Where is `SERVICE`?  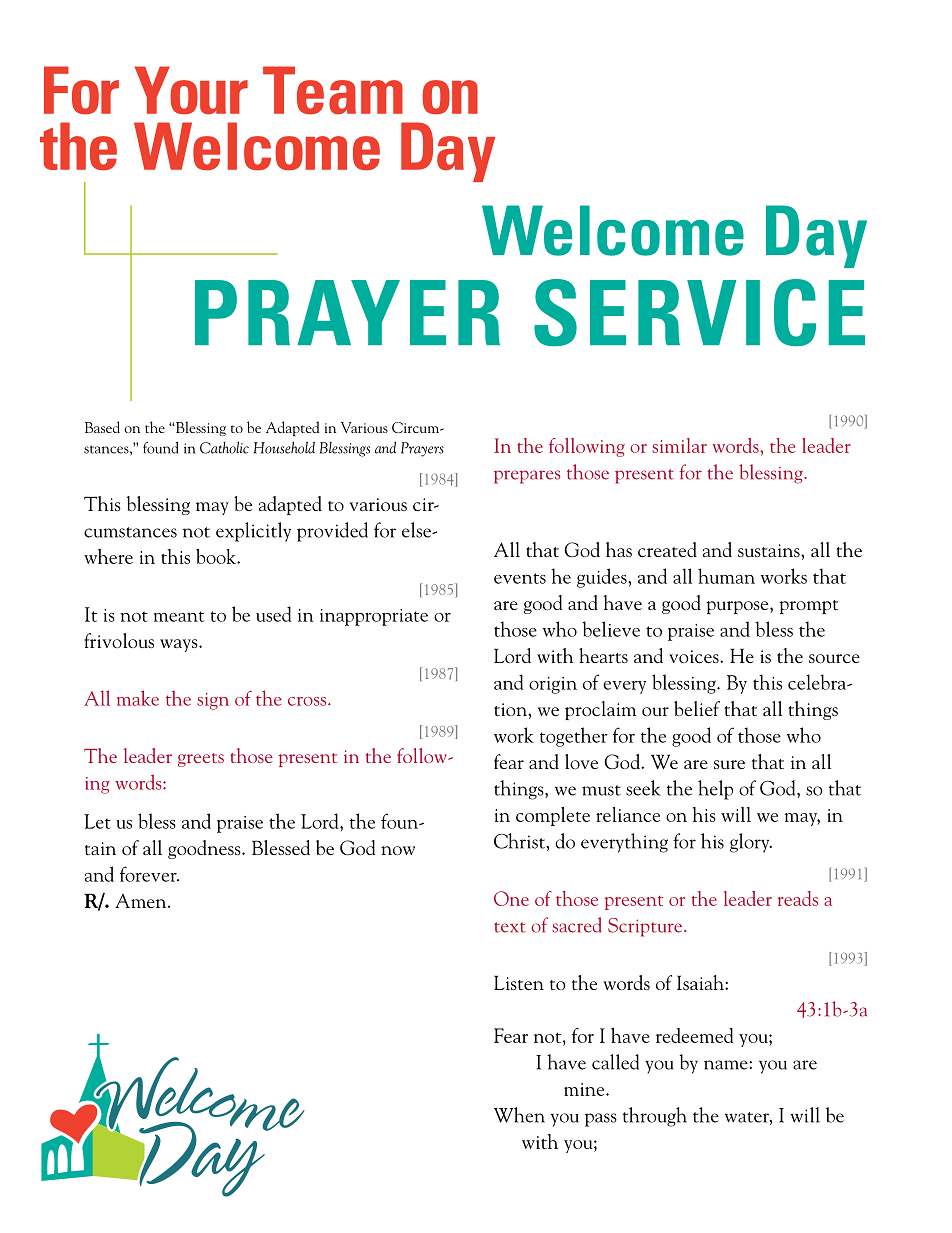 SERVICE is located at coordinates (699, 312).
